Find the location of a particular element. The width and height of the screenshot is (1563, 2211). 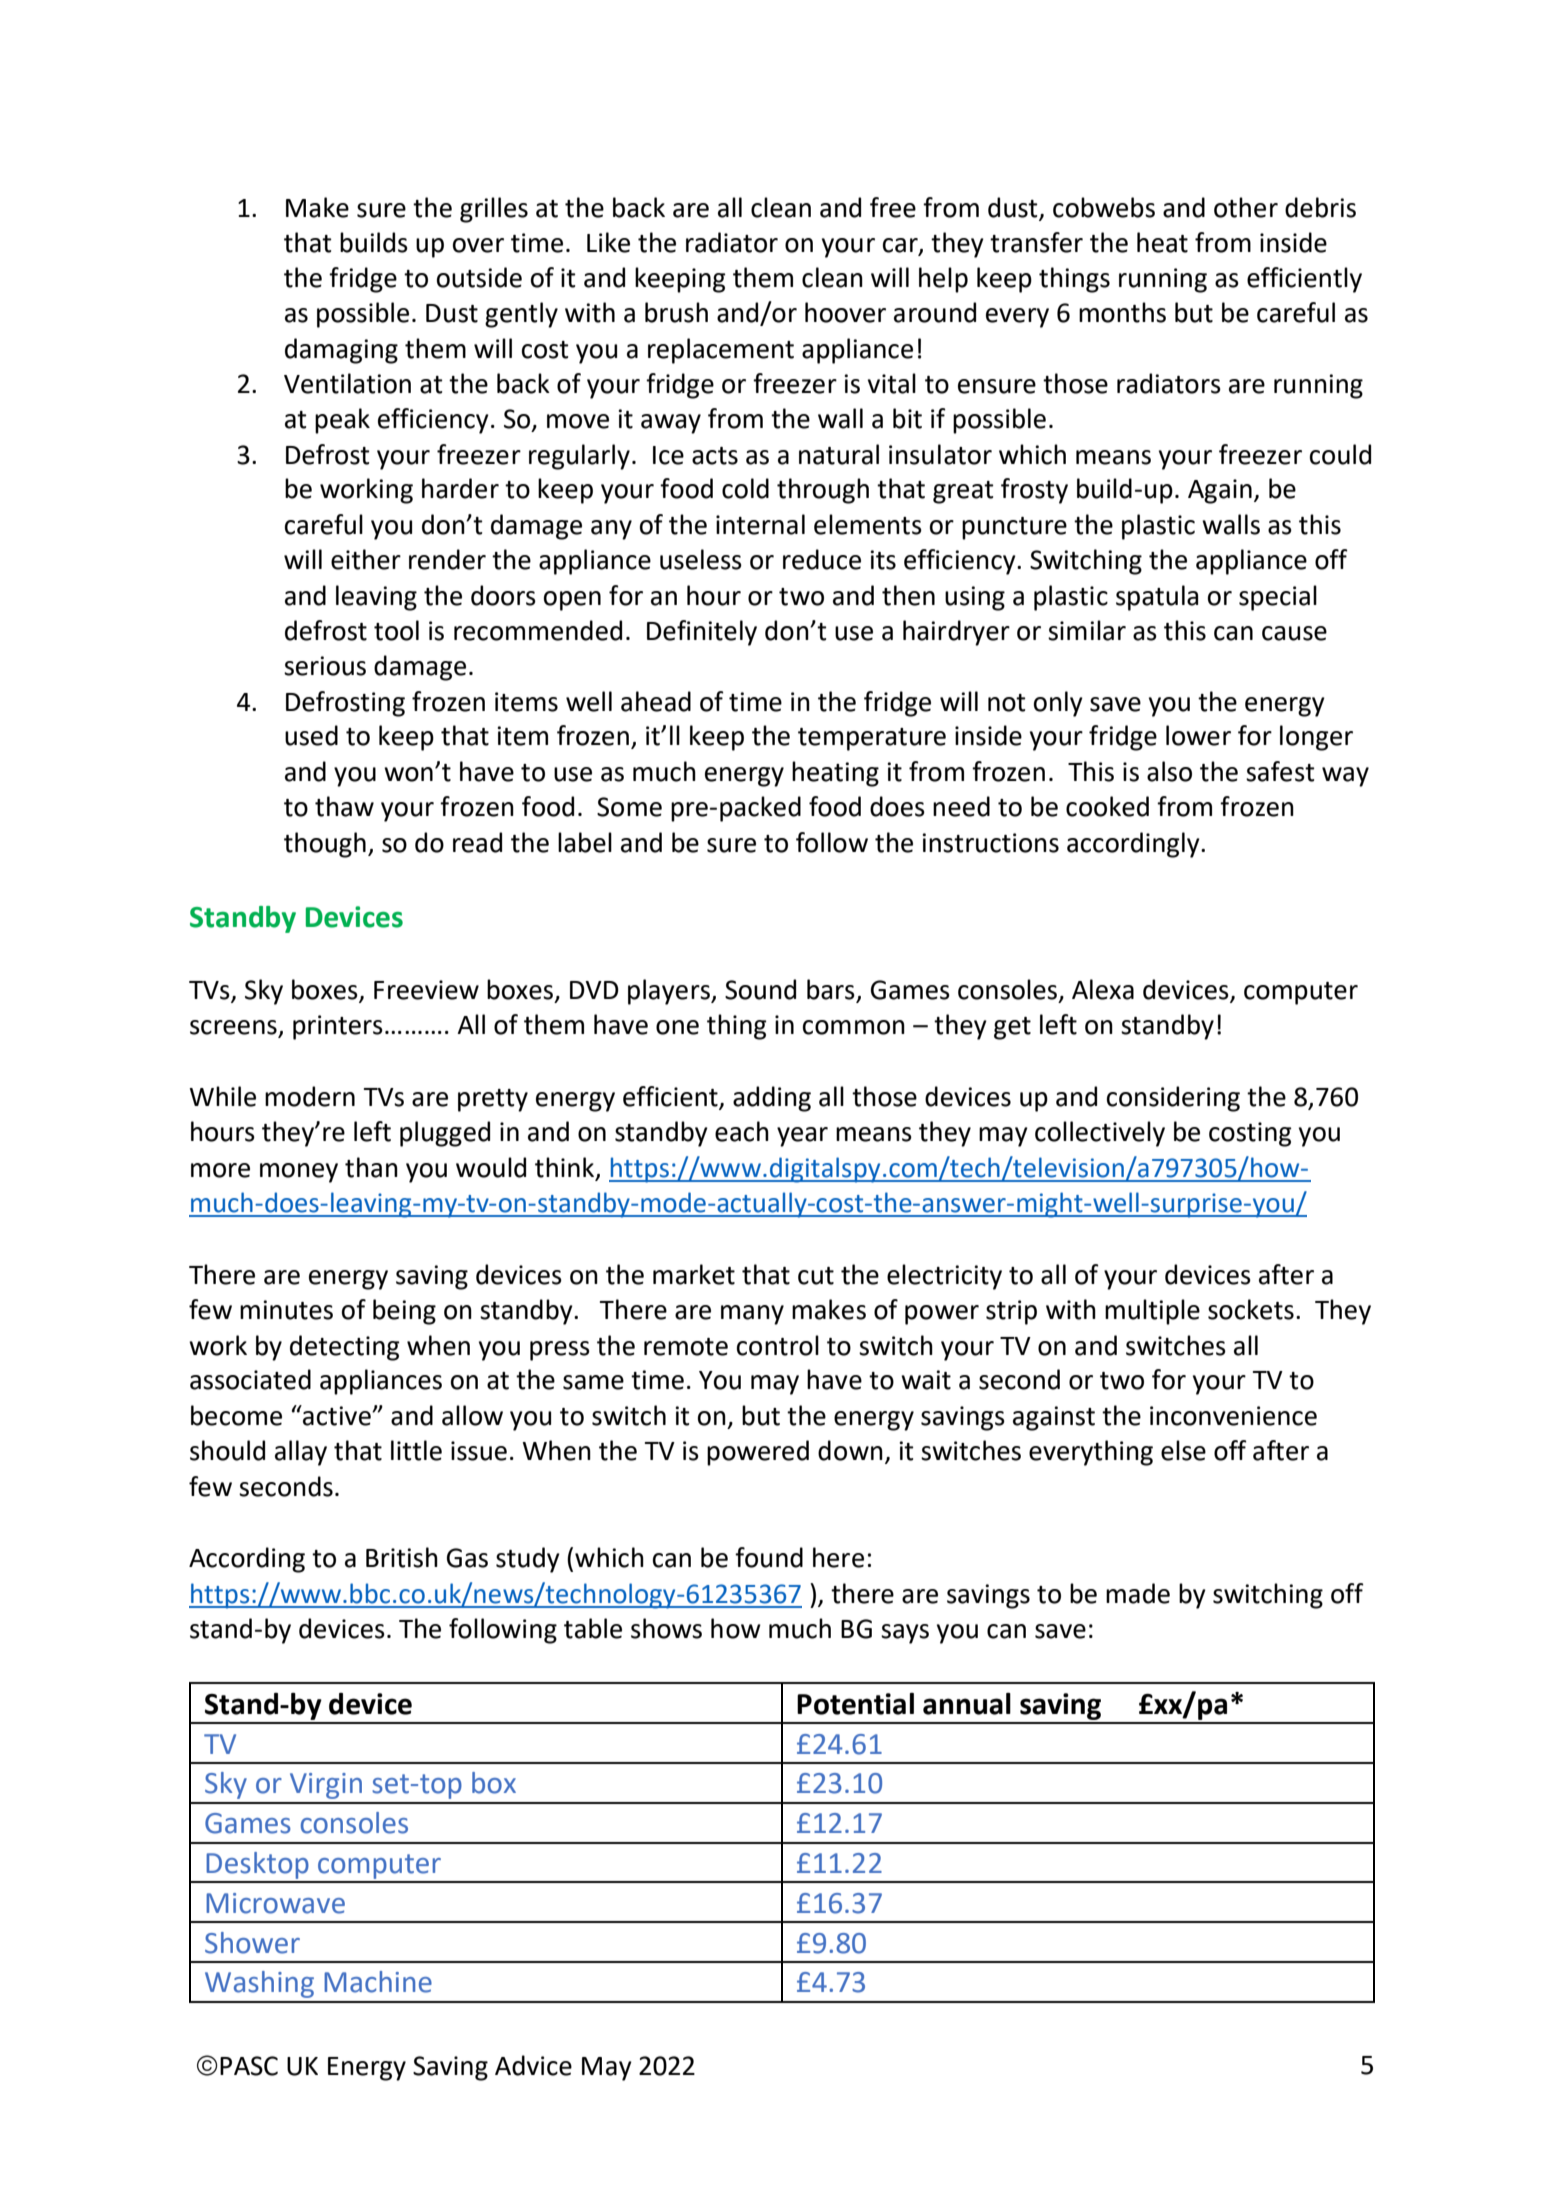

Machine is located at coordinates (378, 1982).
